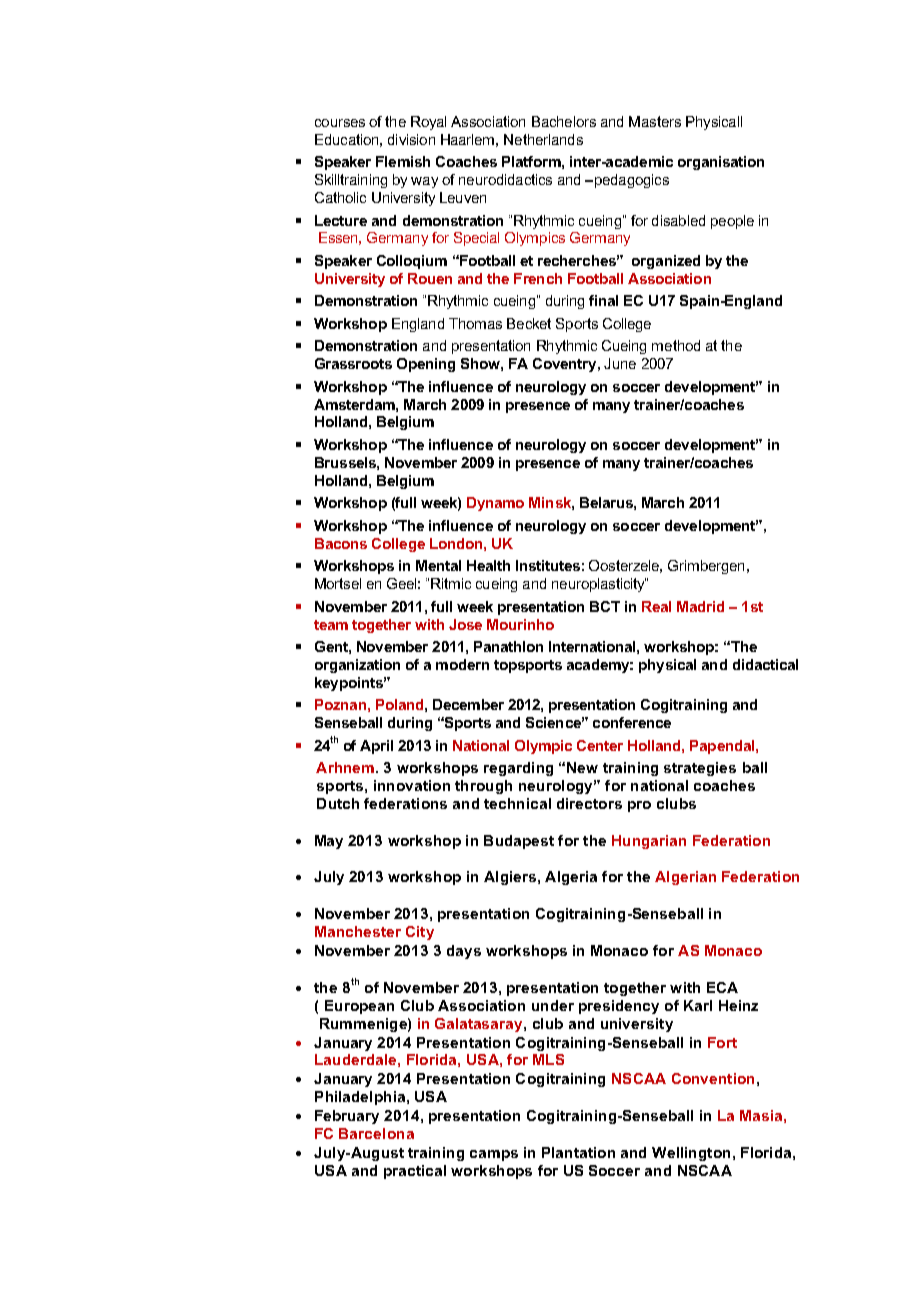 The height and width of the screenshot is (1308, 924). What do you see at coordinates (438, 565) in the screenshot?
I see `Mental` at bounding box center [438, 565].
